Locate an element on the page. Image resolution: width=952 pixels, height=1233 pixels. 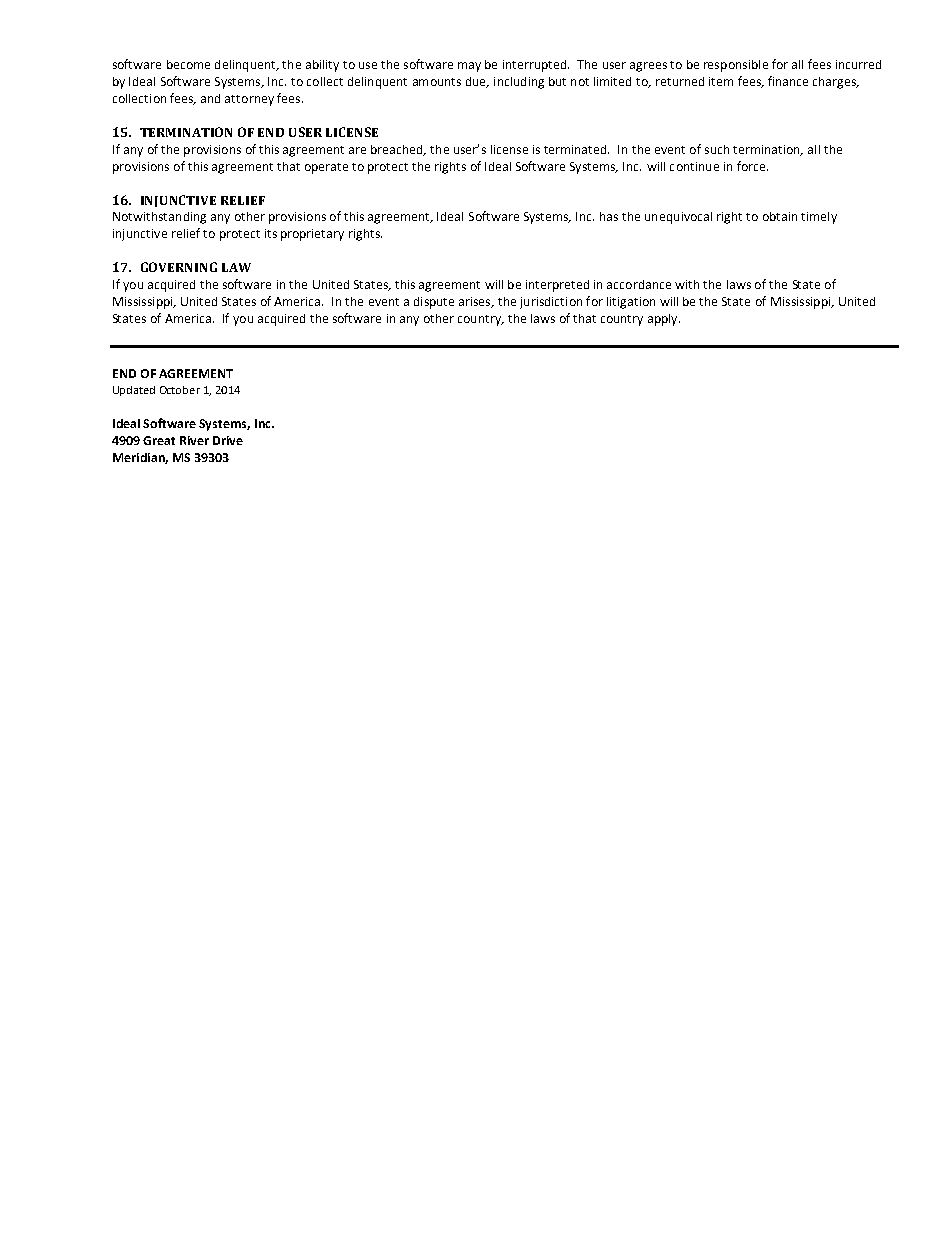
accordance is located at coordinates (639, 284).
